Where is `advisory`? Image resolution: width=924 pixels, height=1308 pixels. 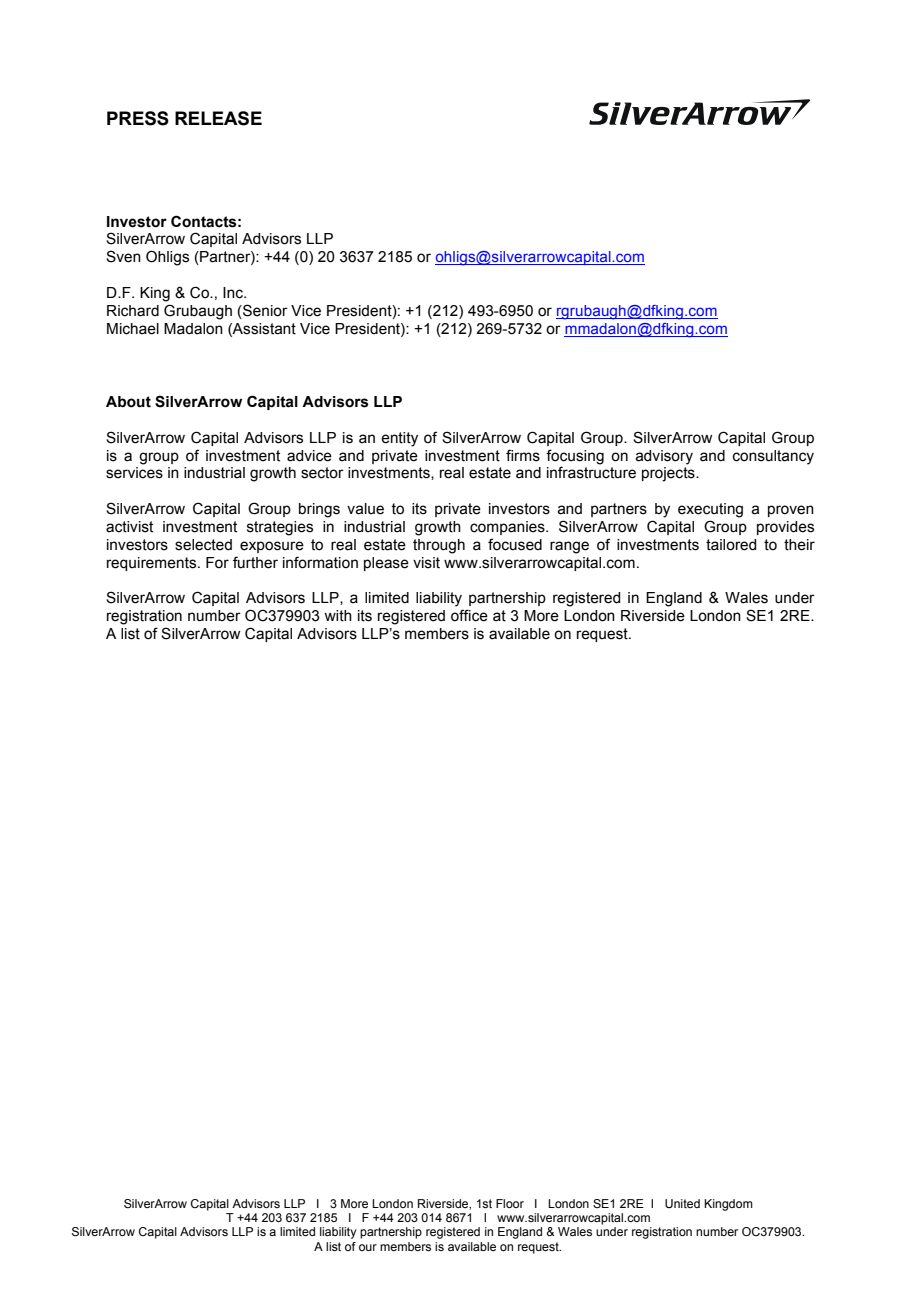 advisory is located at coordinates (664, 457).
